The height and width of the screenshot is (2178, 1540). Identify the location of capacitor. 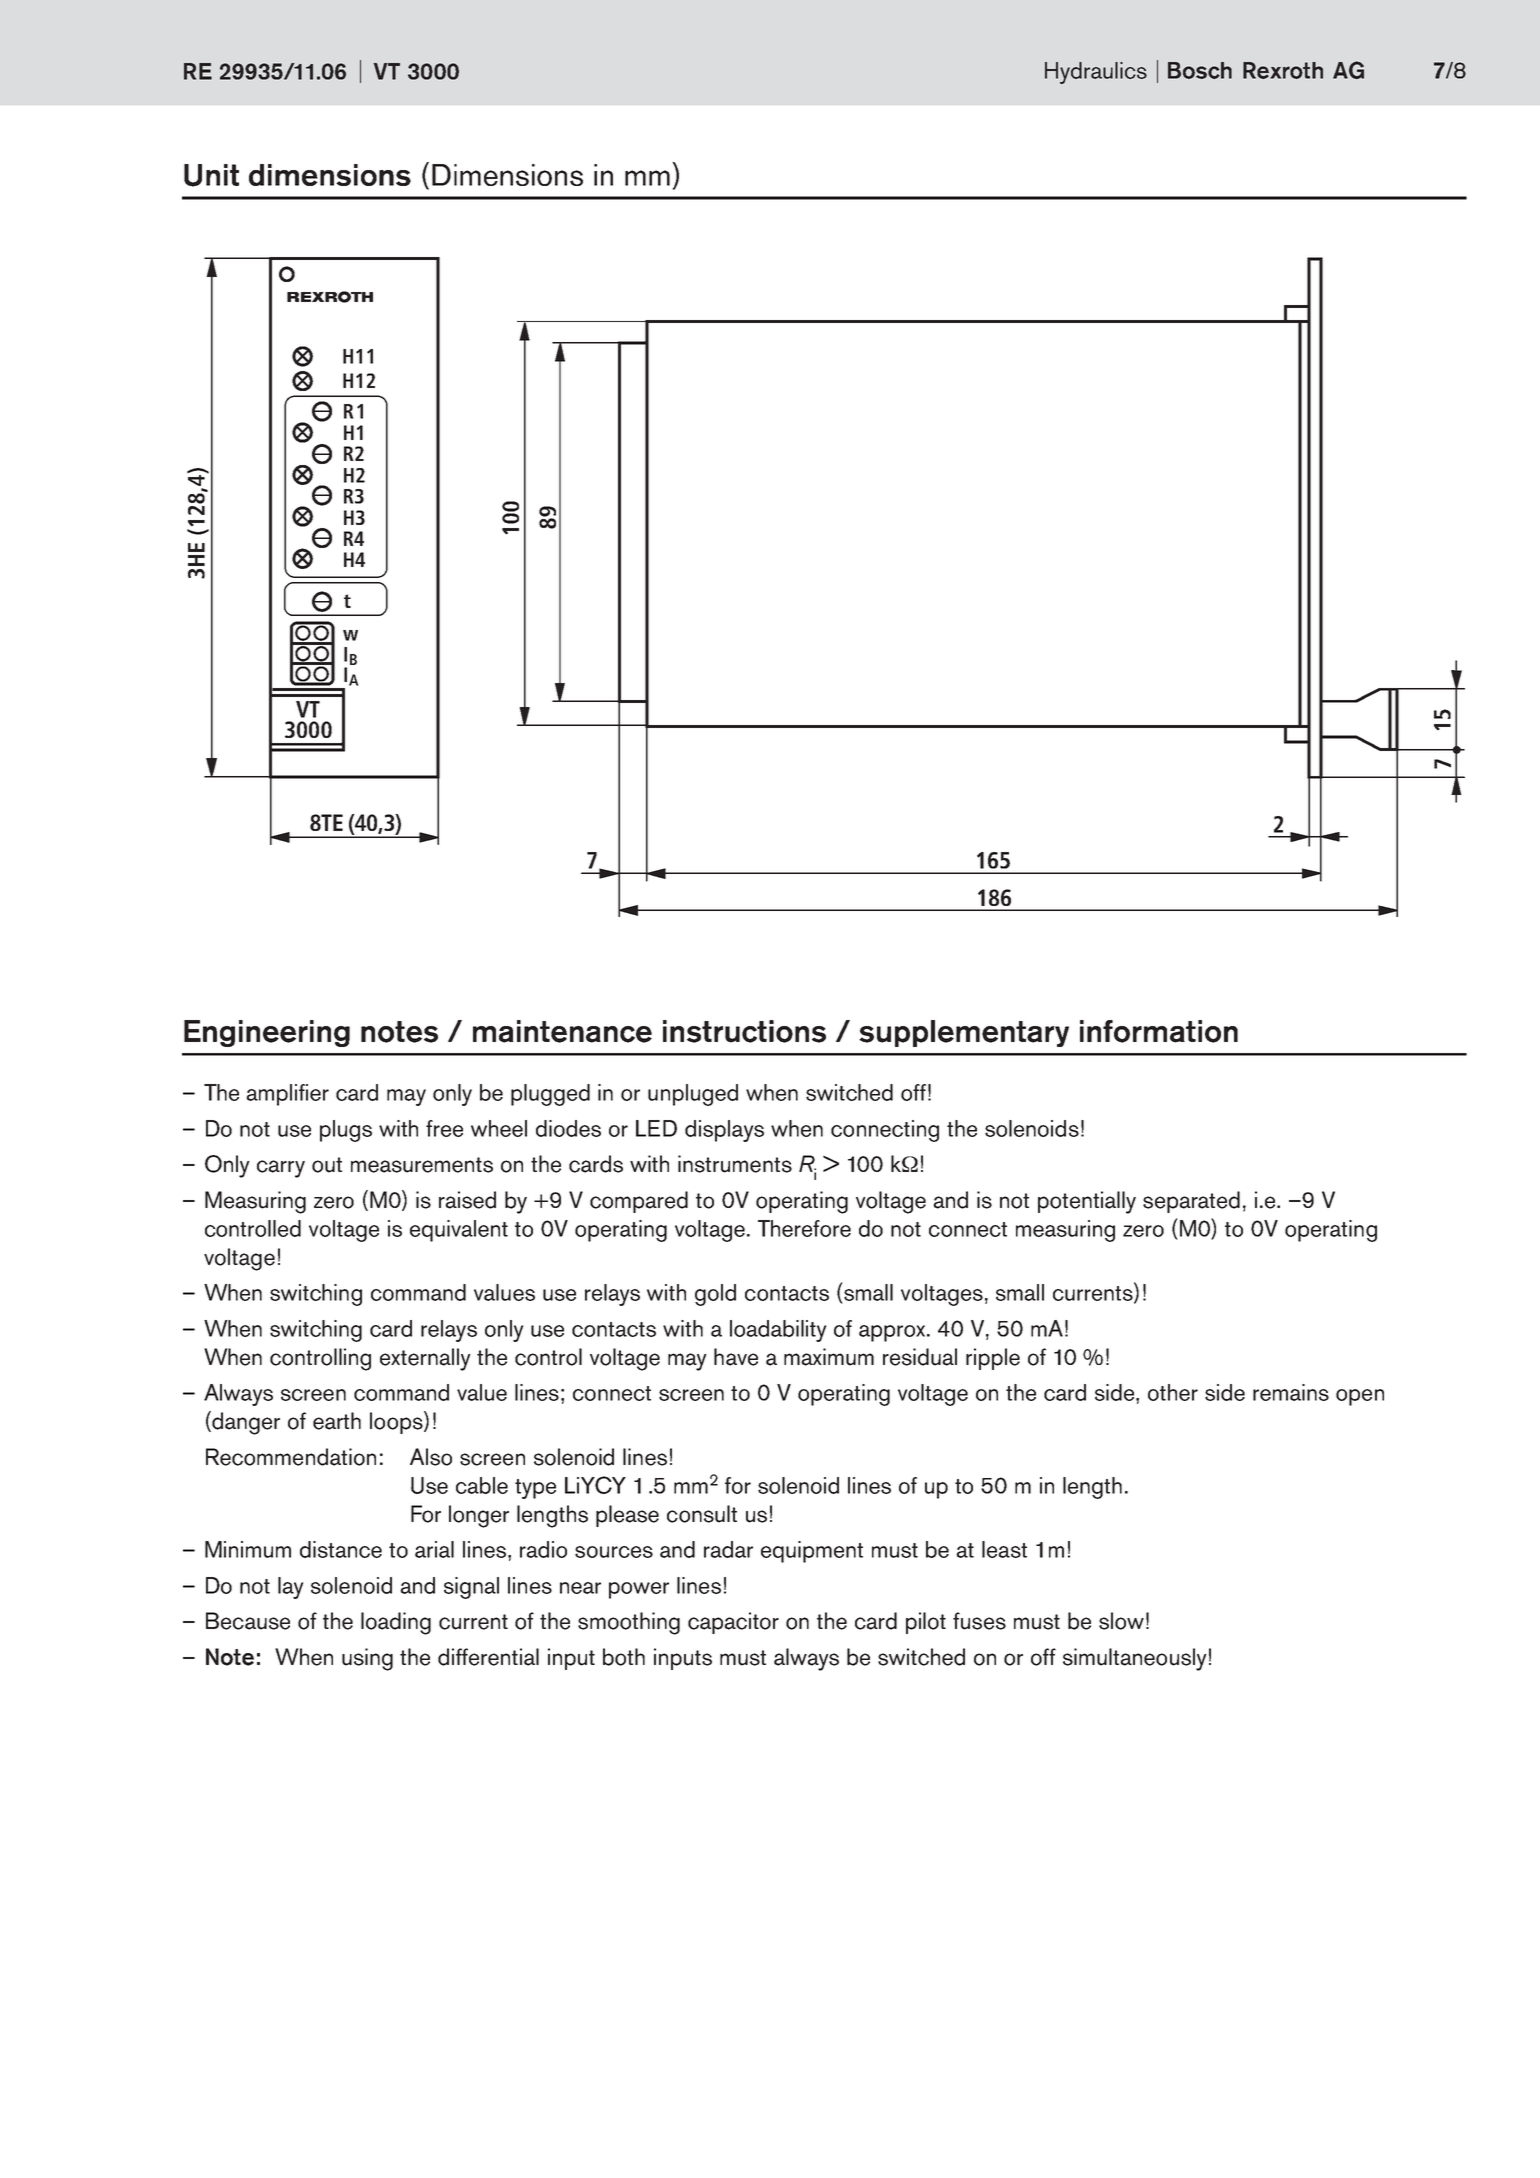
(733, 1623).
